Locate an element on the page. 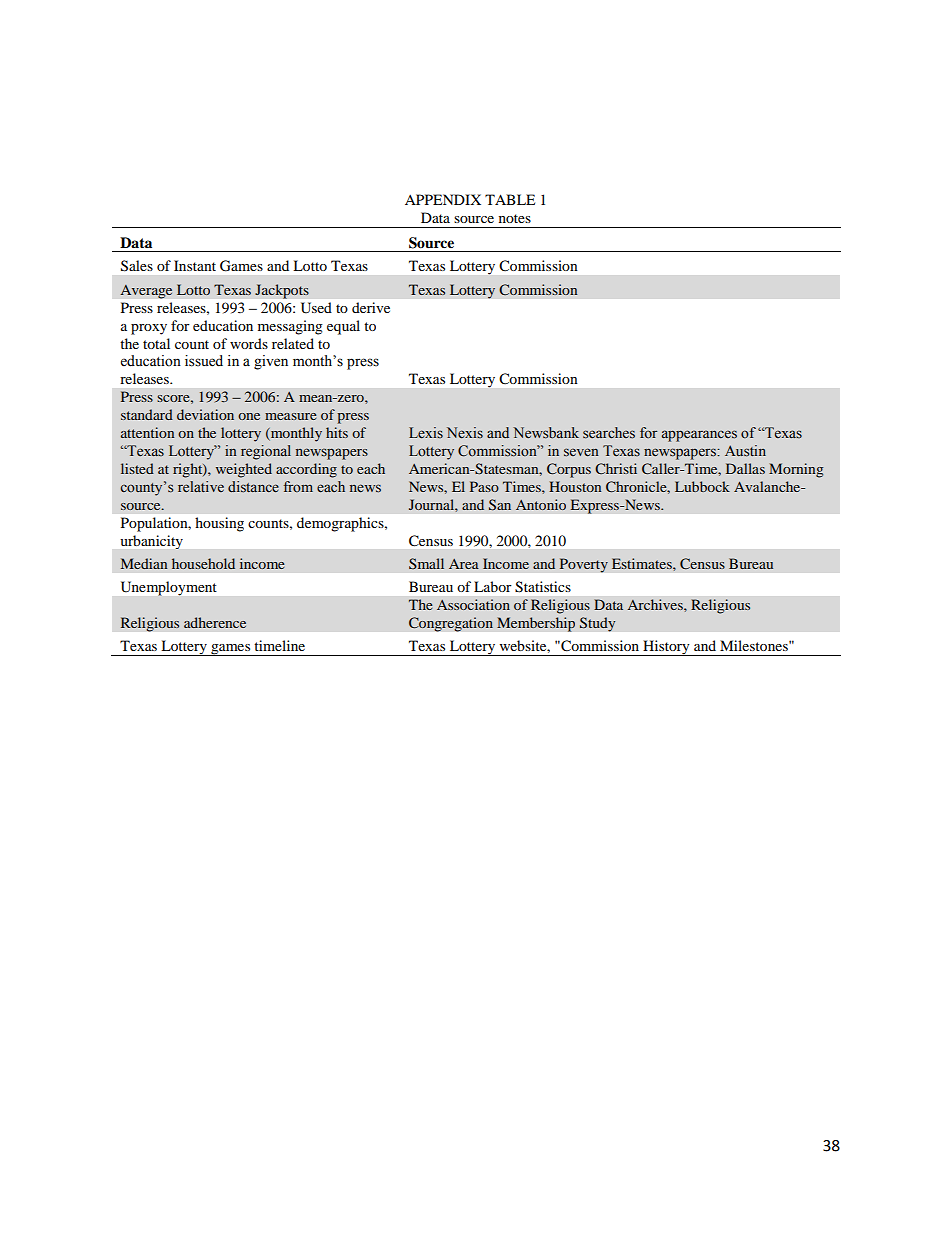  Instant is located at coordinates (195, 265).
